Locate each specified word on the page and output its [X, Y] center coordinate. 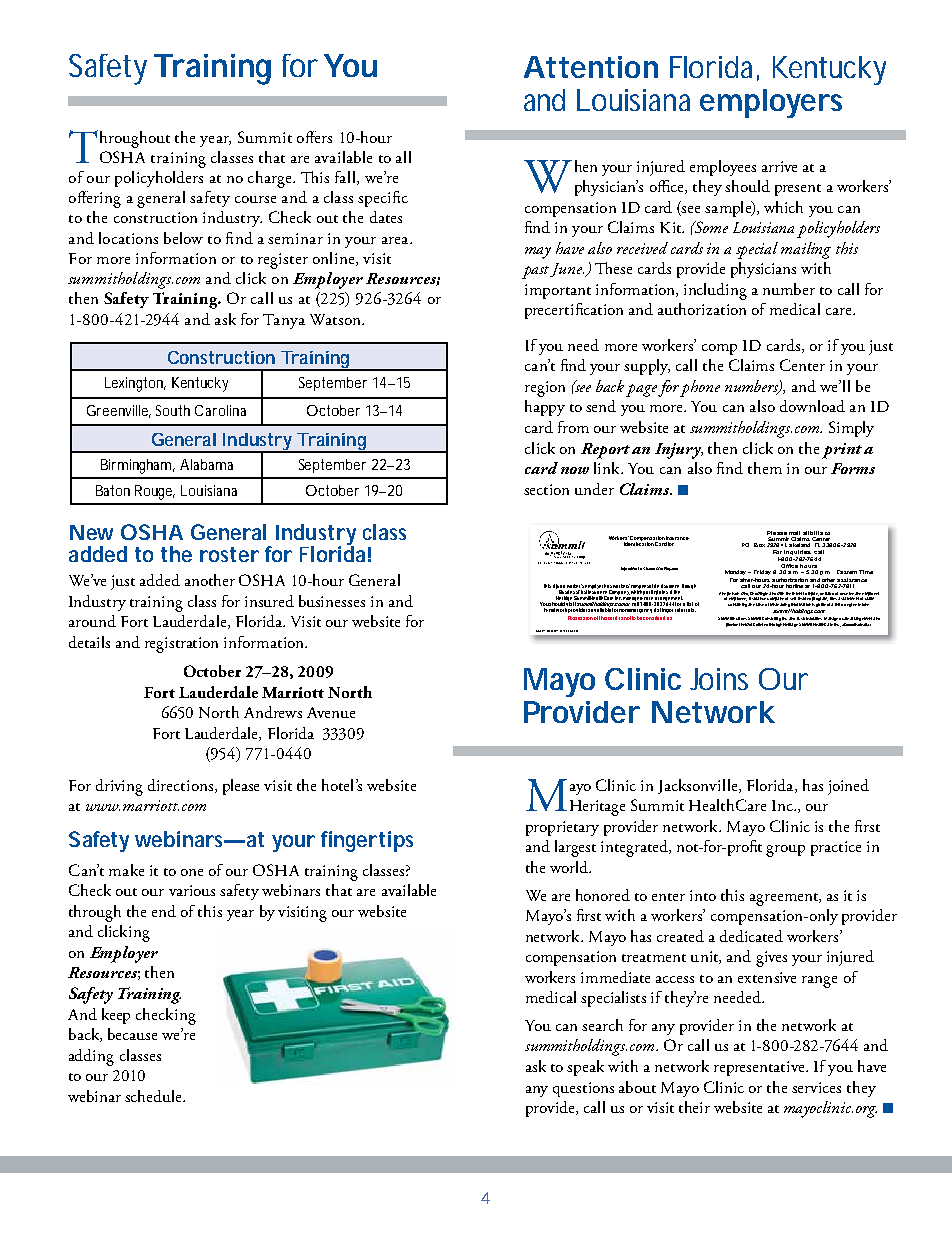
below [183, 238]
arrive [779, 166]
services [816, 1087]
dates [386, 217]
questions [583, 1089]
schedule [154, 1096]
